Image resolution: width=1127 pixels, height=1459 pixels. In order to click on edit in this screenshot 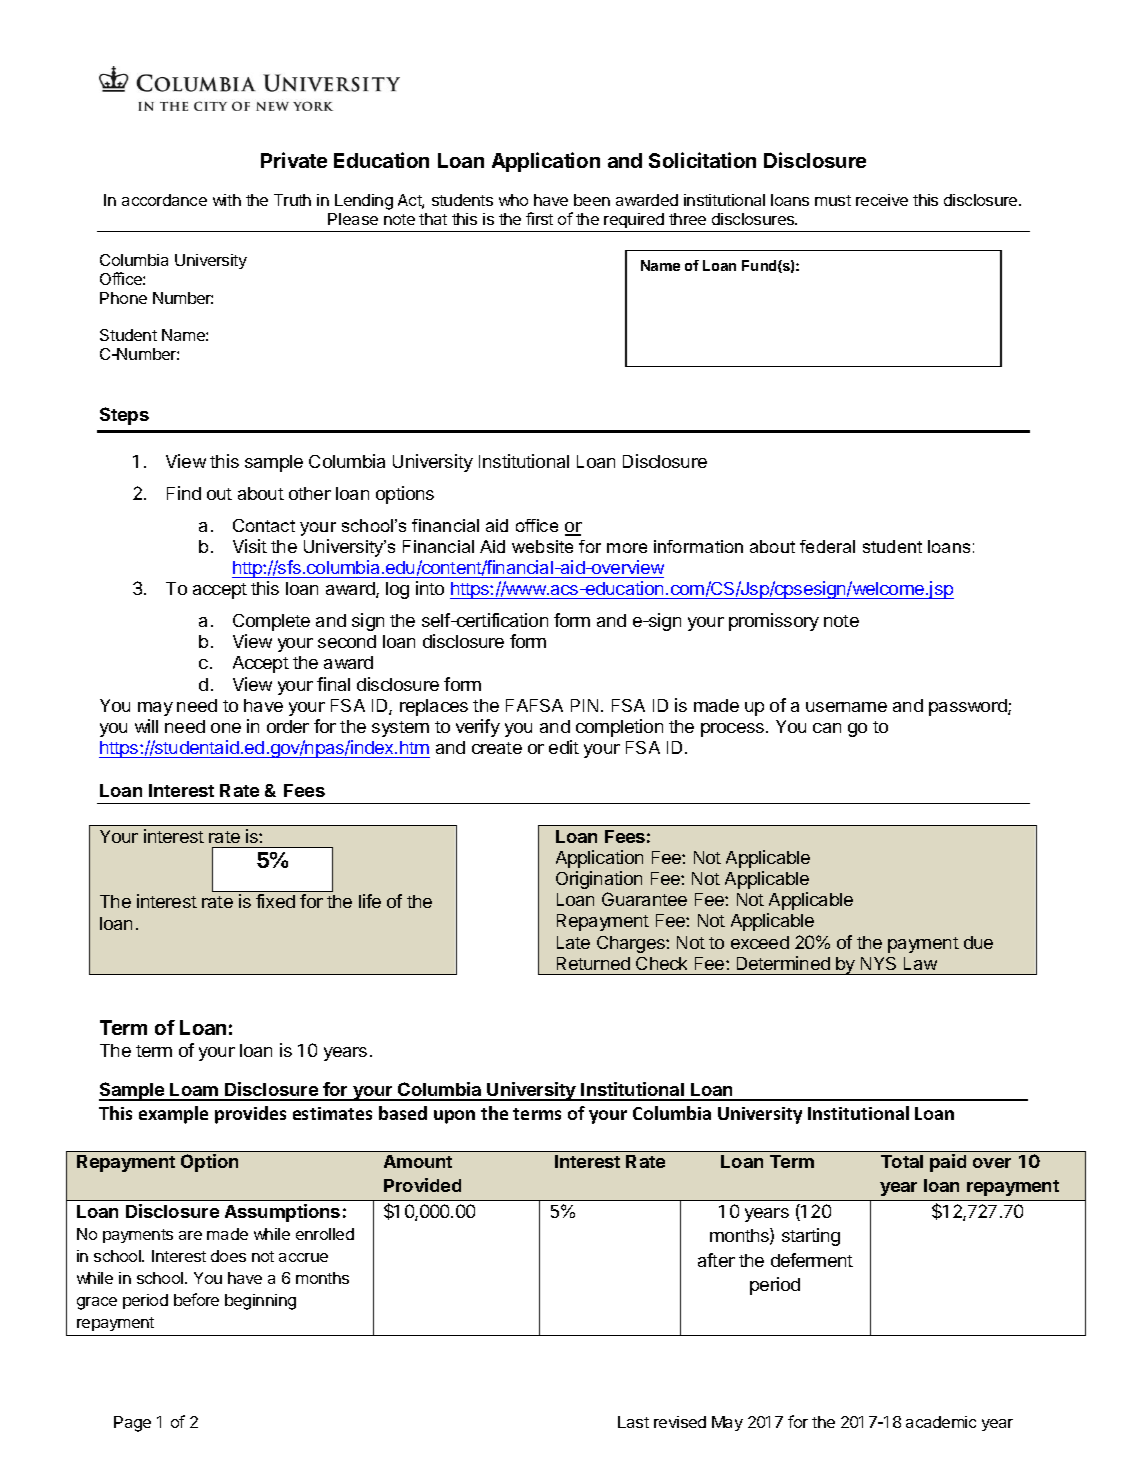, I will do `click(564, 747)`.
